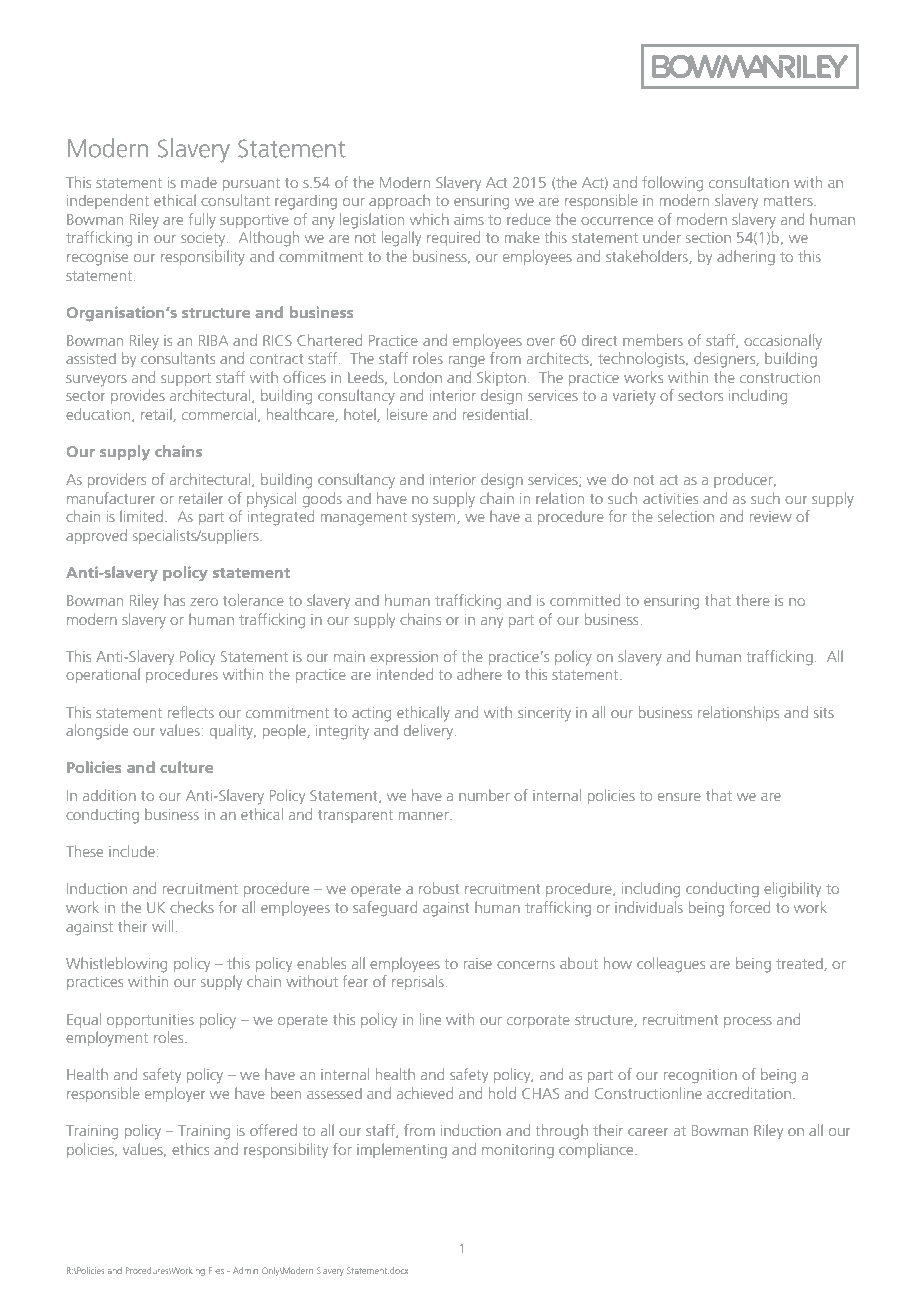 This page has width=924, height=1308. What do you see at coordinates (753, 600) in the page?
I see `there` at bounding box center [753, 600].
